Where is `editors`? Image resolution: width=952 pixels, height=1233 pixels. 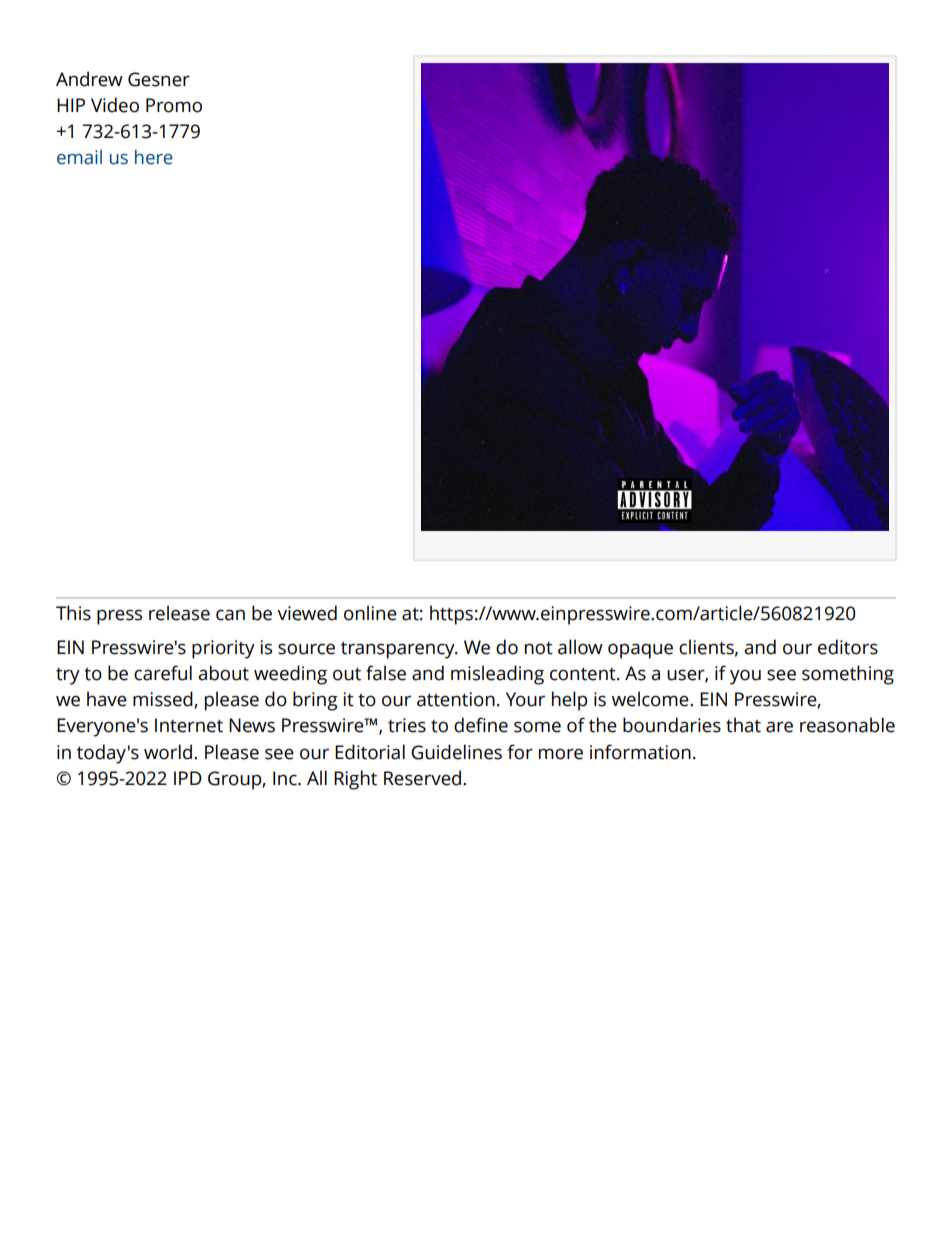
editors is located at coordinates (848, 647).
